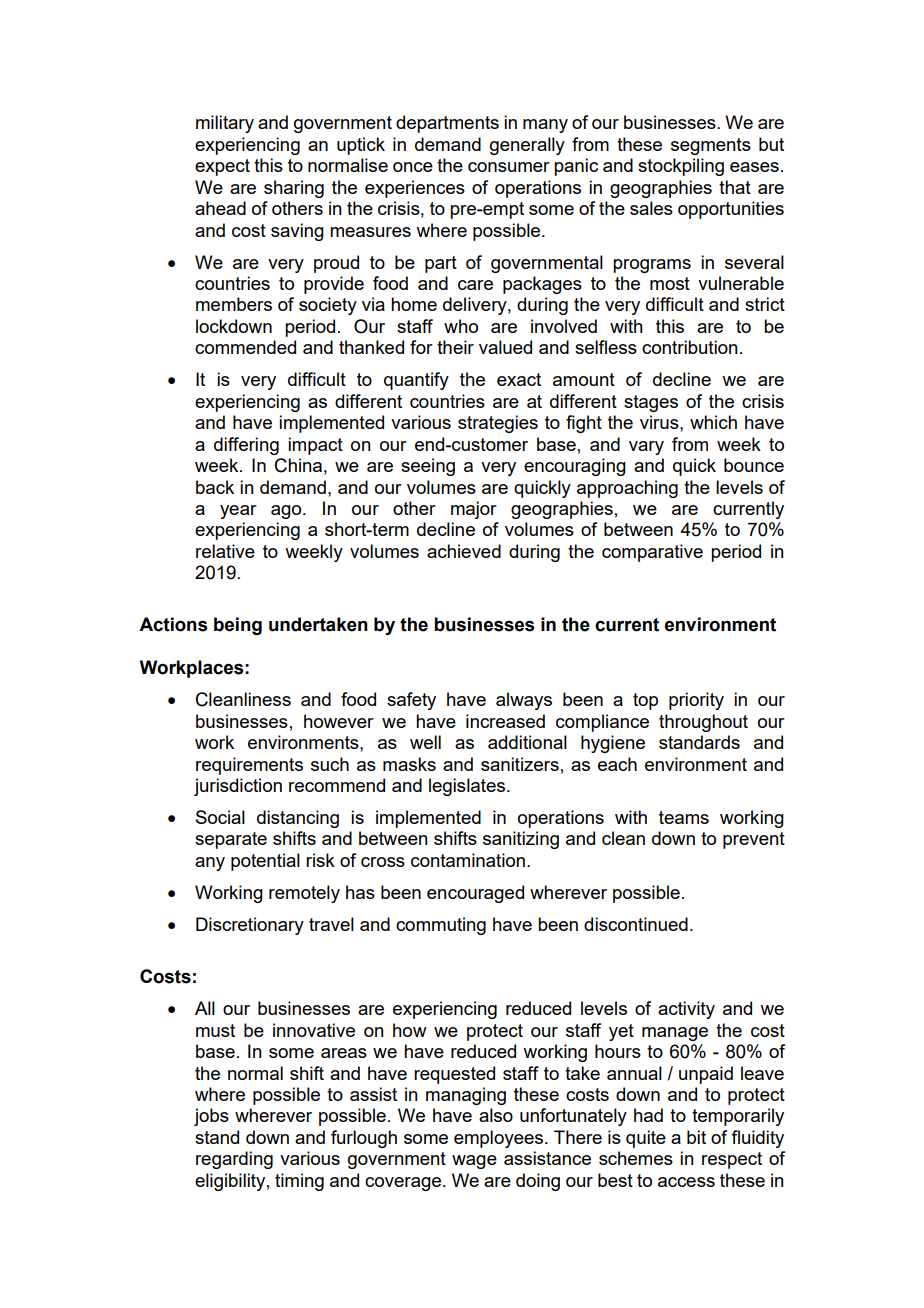 This page has width=924, height=1308. I want to click on stockpiling, so click(681, 167).
